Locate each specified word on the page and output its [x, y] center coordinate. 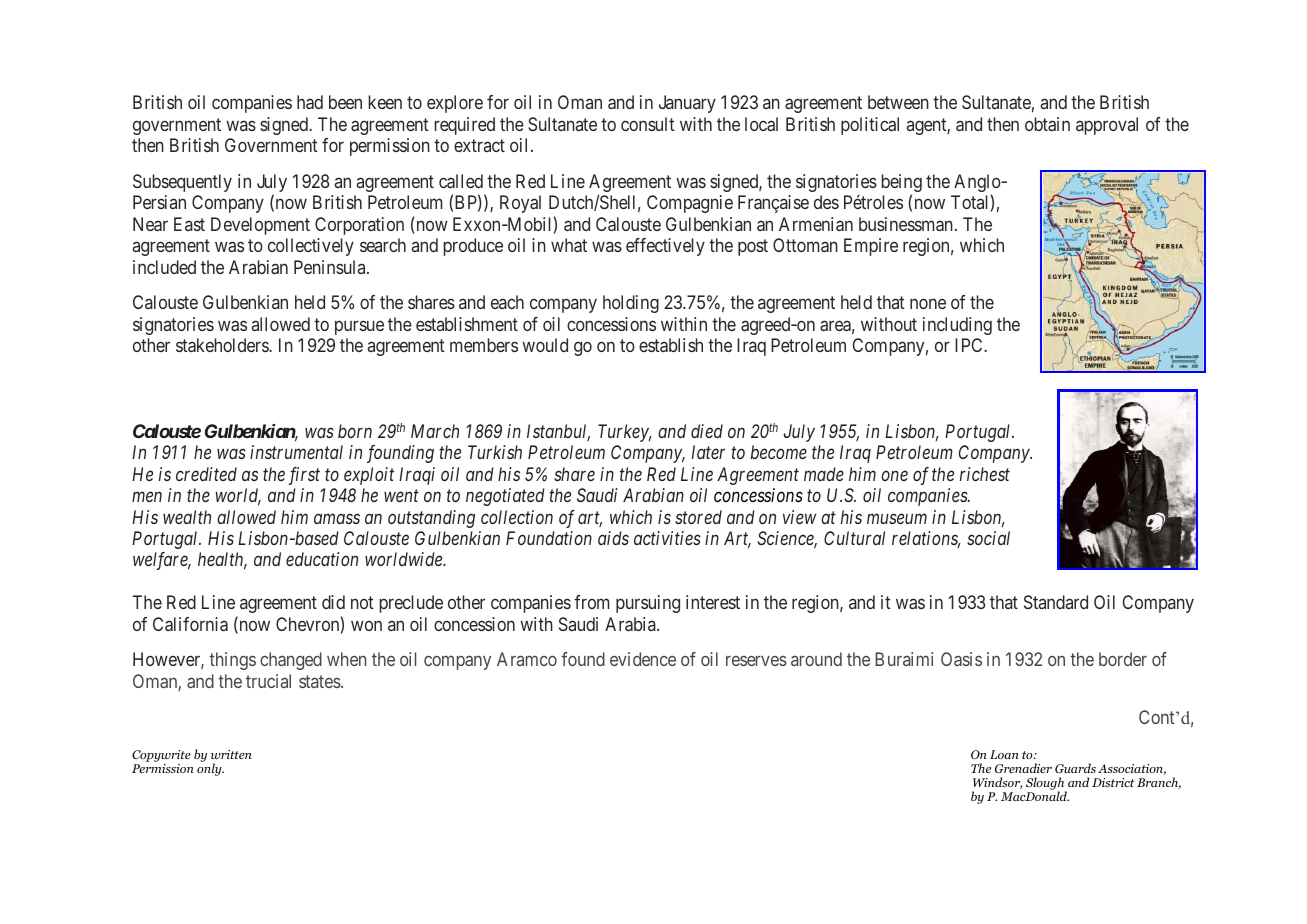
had [310, 102]
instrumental [296, 452]
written [231, 754]
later [708, 452]
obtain [1047, 124]
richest [985, 474]
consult [648, 124]
